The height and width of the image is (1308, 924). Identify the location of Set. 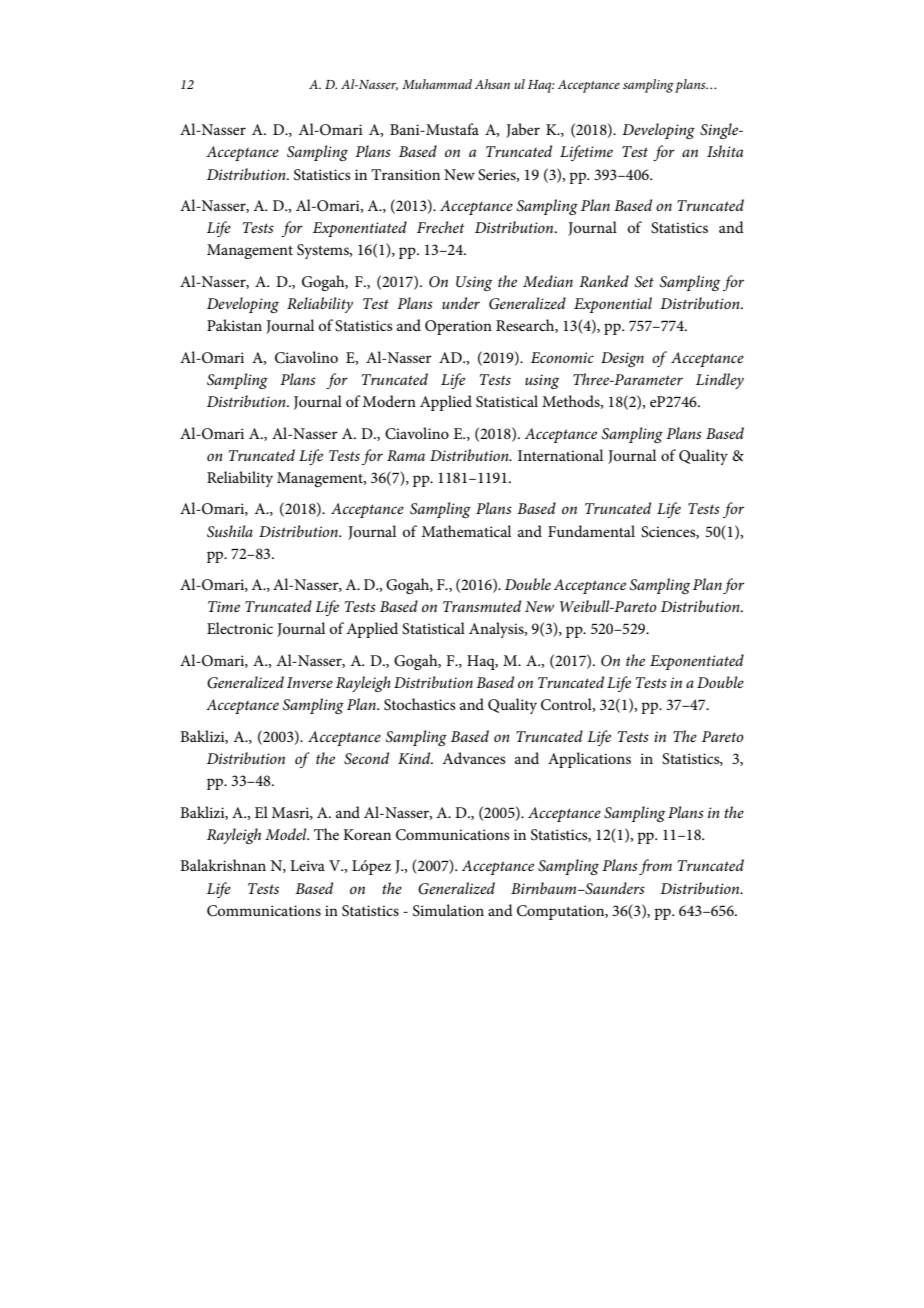
(644, 282).
